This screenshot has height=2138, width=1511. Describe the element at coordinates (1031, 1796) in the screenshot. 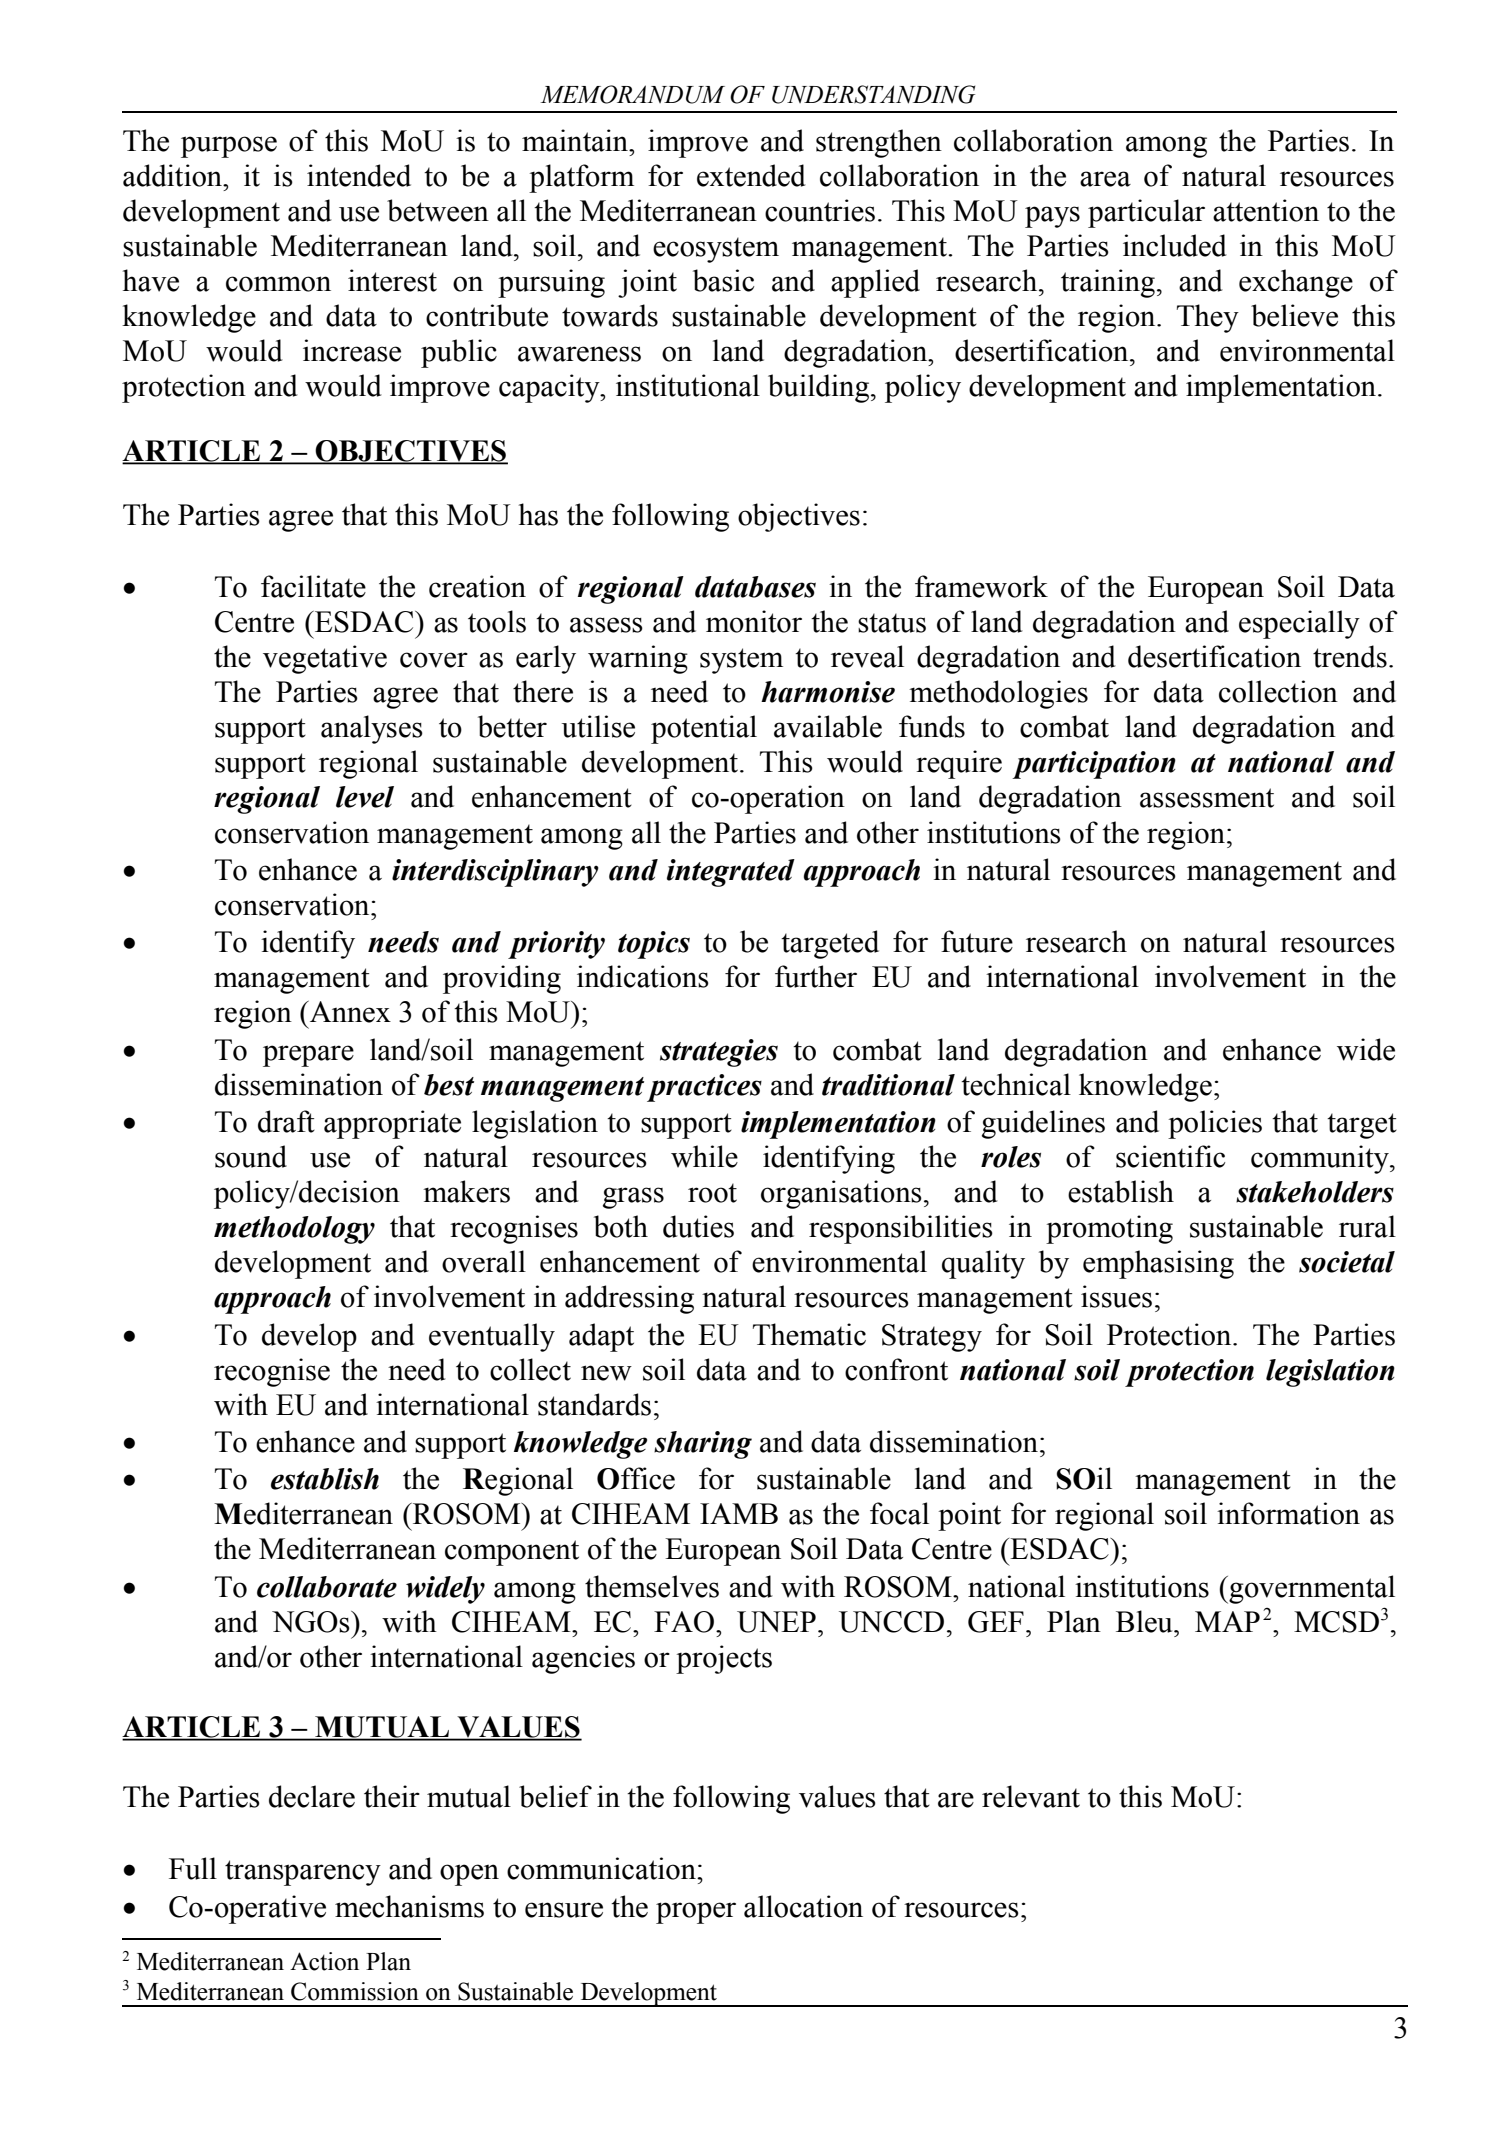

I see `relevant` at that location.
